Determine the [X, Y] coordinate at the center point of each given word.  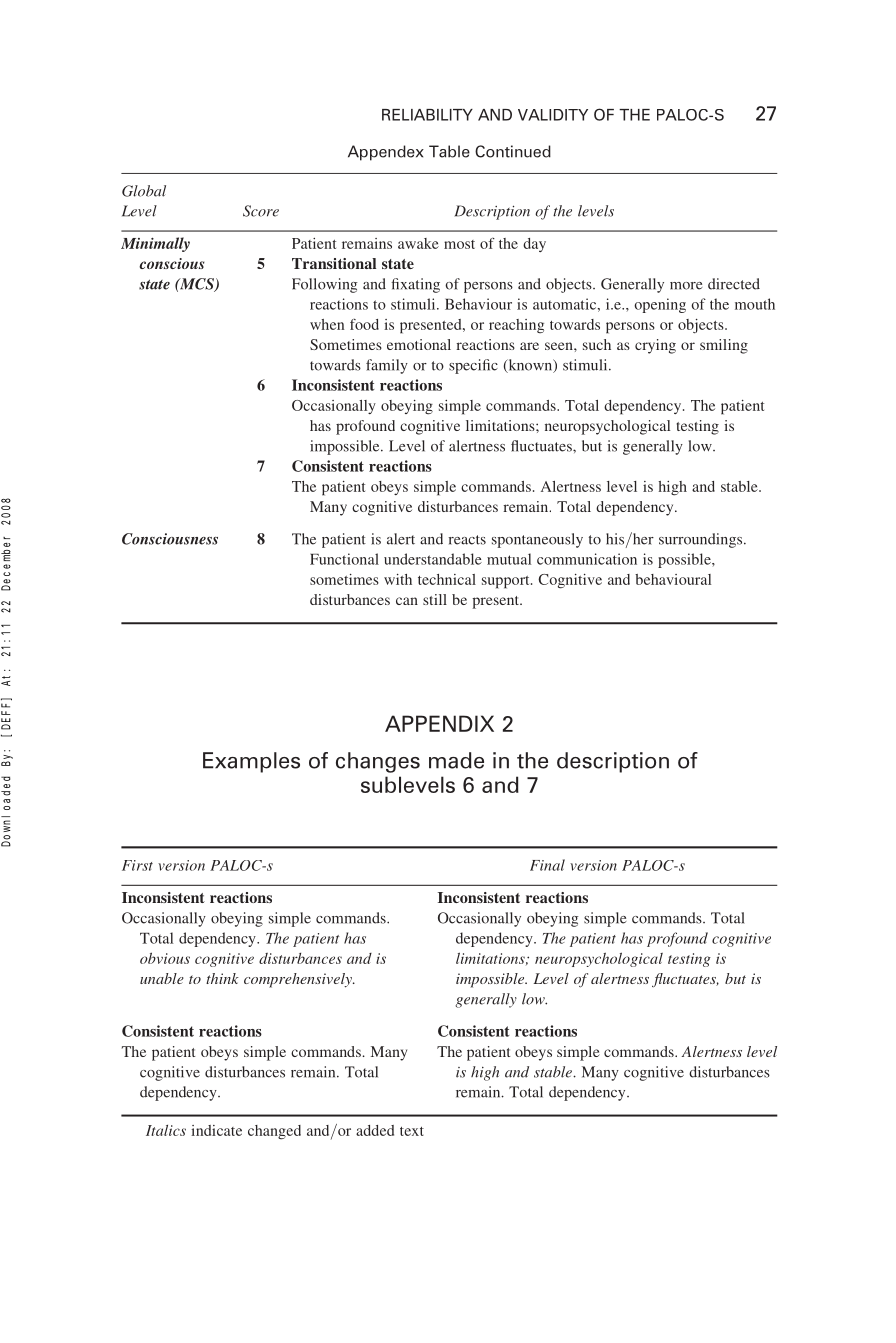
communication [587, 559]
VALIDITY [553, 115]
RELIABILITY [427, 115]
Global [144, 191]
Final [547, 865]
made [456, 760]
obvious [165, 958]
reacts [467, 540]
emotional [419, 344]
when [327, 324]
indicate [216, 1130]
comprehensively [299, 980]
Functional [344, 559]
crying [655, 346]
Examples [251, 762]
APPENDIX [439, 723]
